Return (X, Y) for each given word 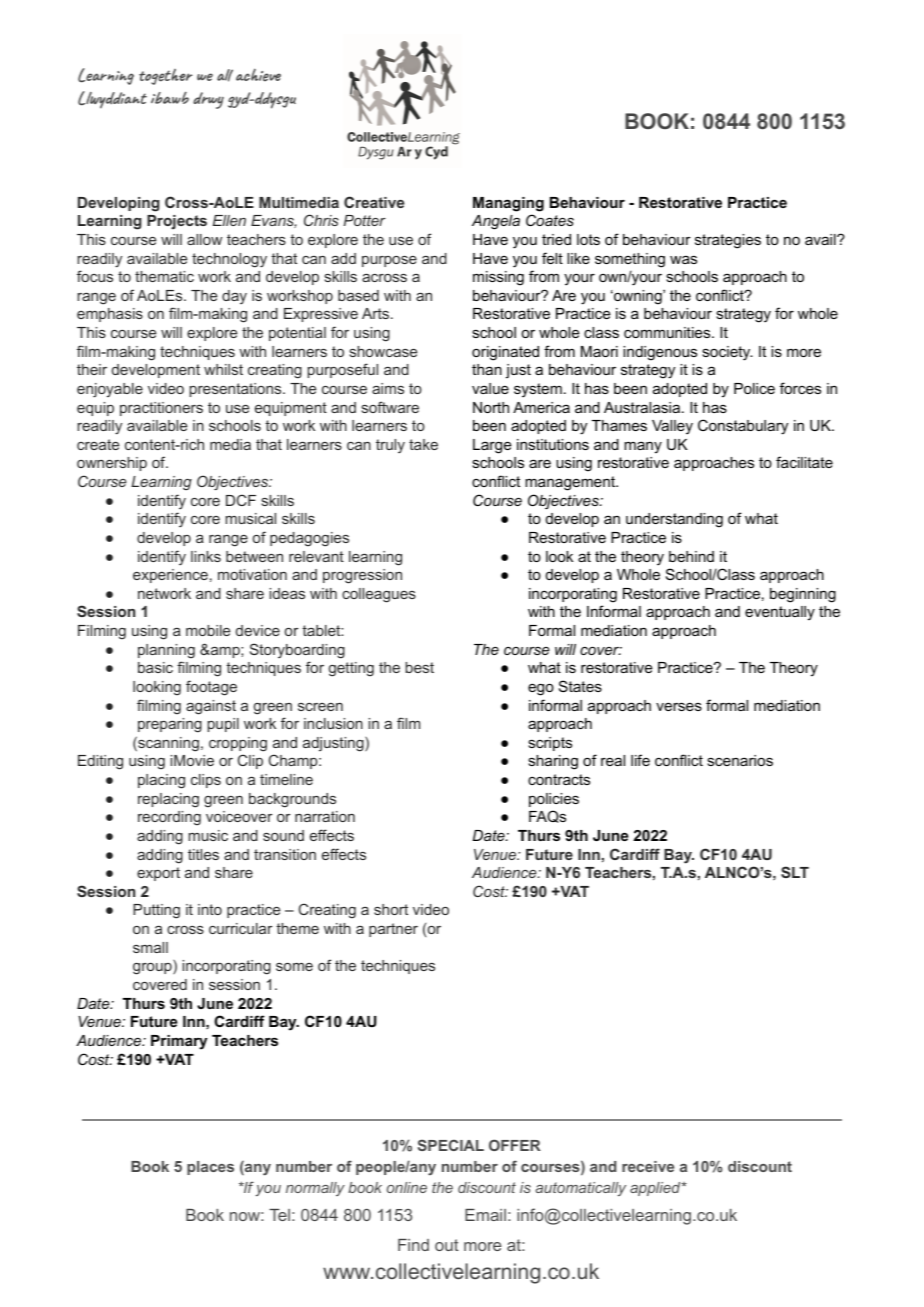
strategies (728, 241)
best (419, 667)
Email (485, 1215)
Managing (508, 204)
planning (166, 651)
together (166, 77)
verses (679, 706)
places (210, 1168)
